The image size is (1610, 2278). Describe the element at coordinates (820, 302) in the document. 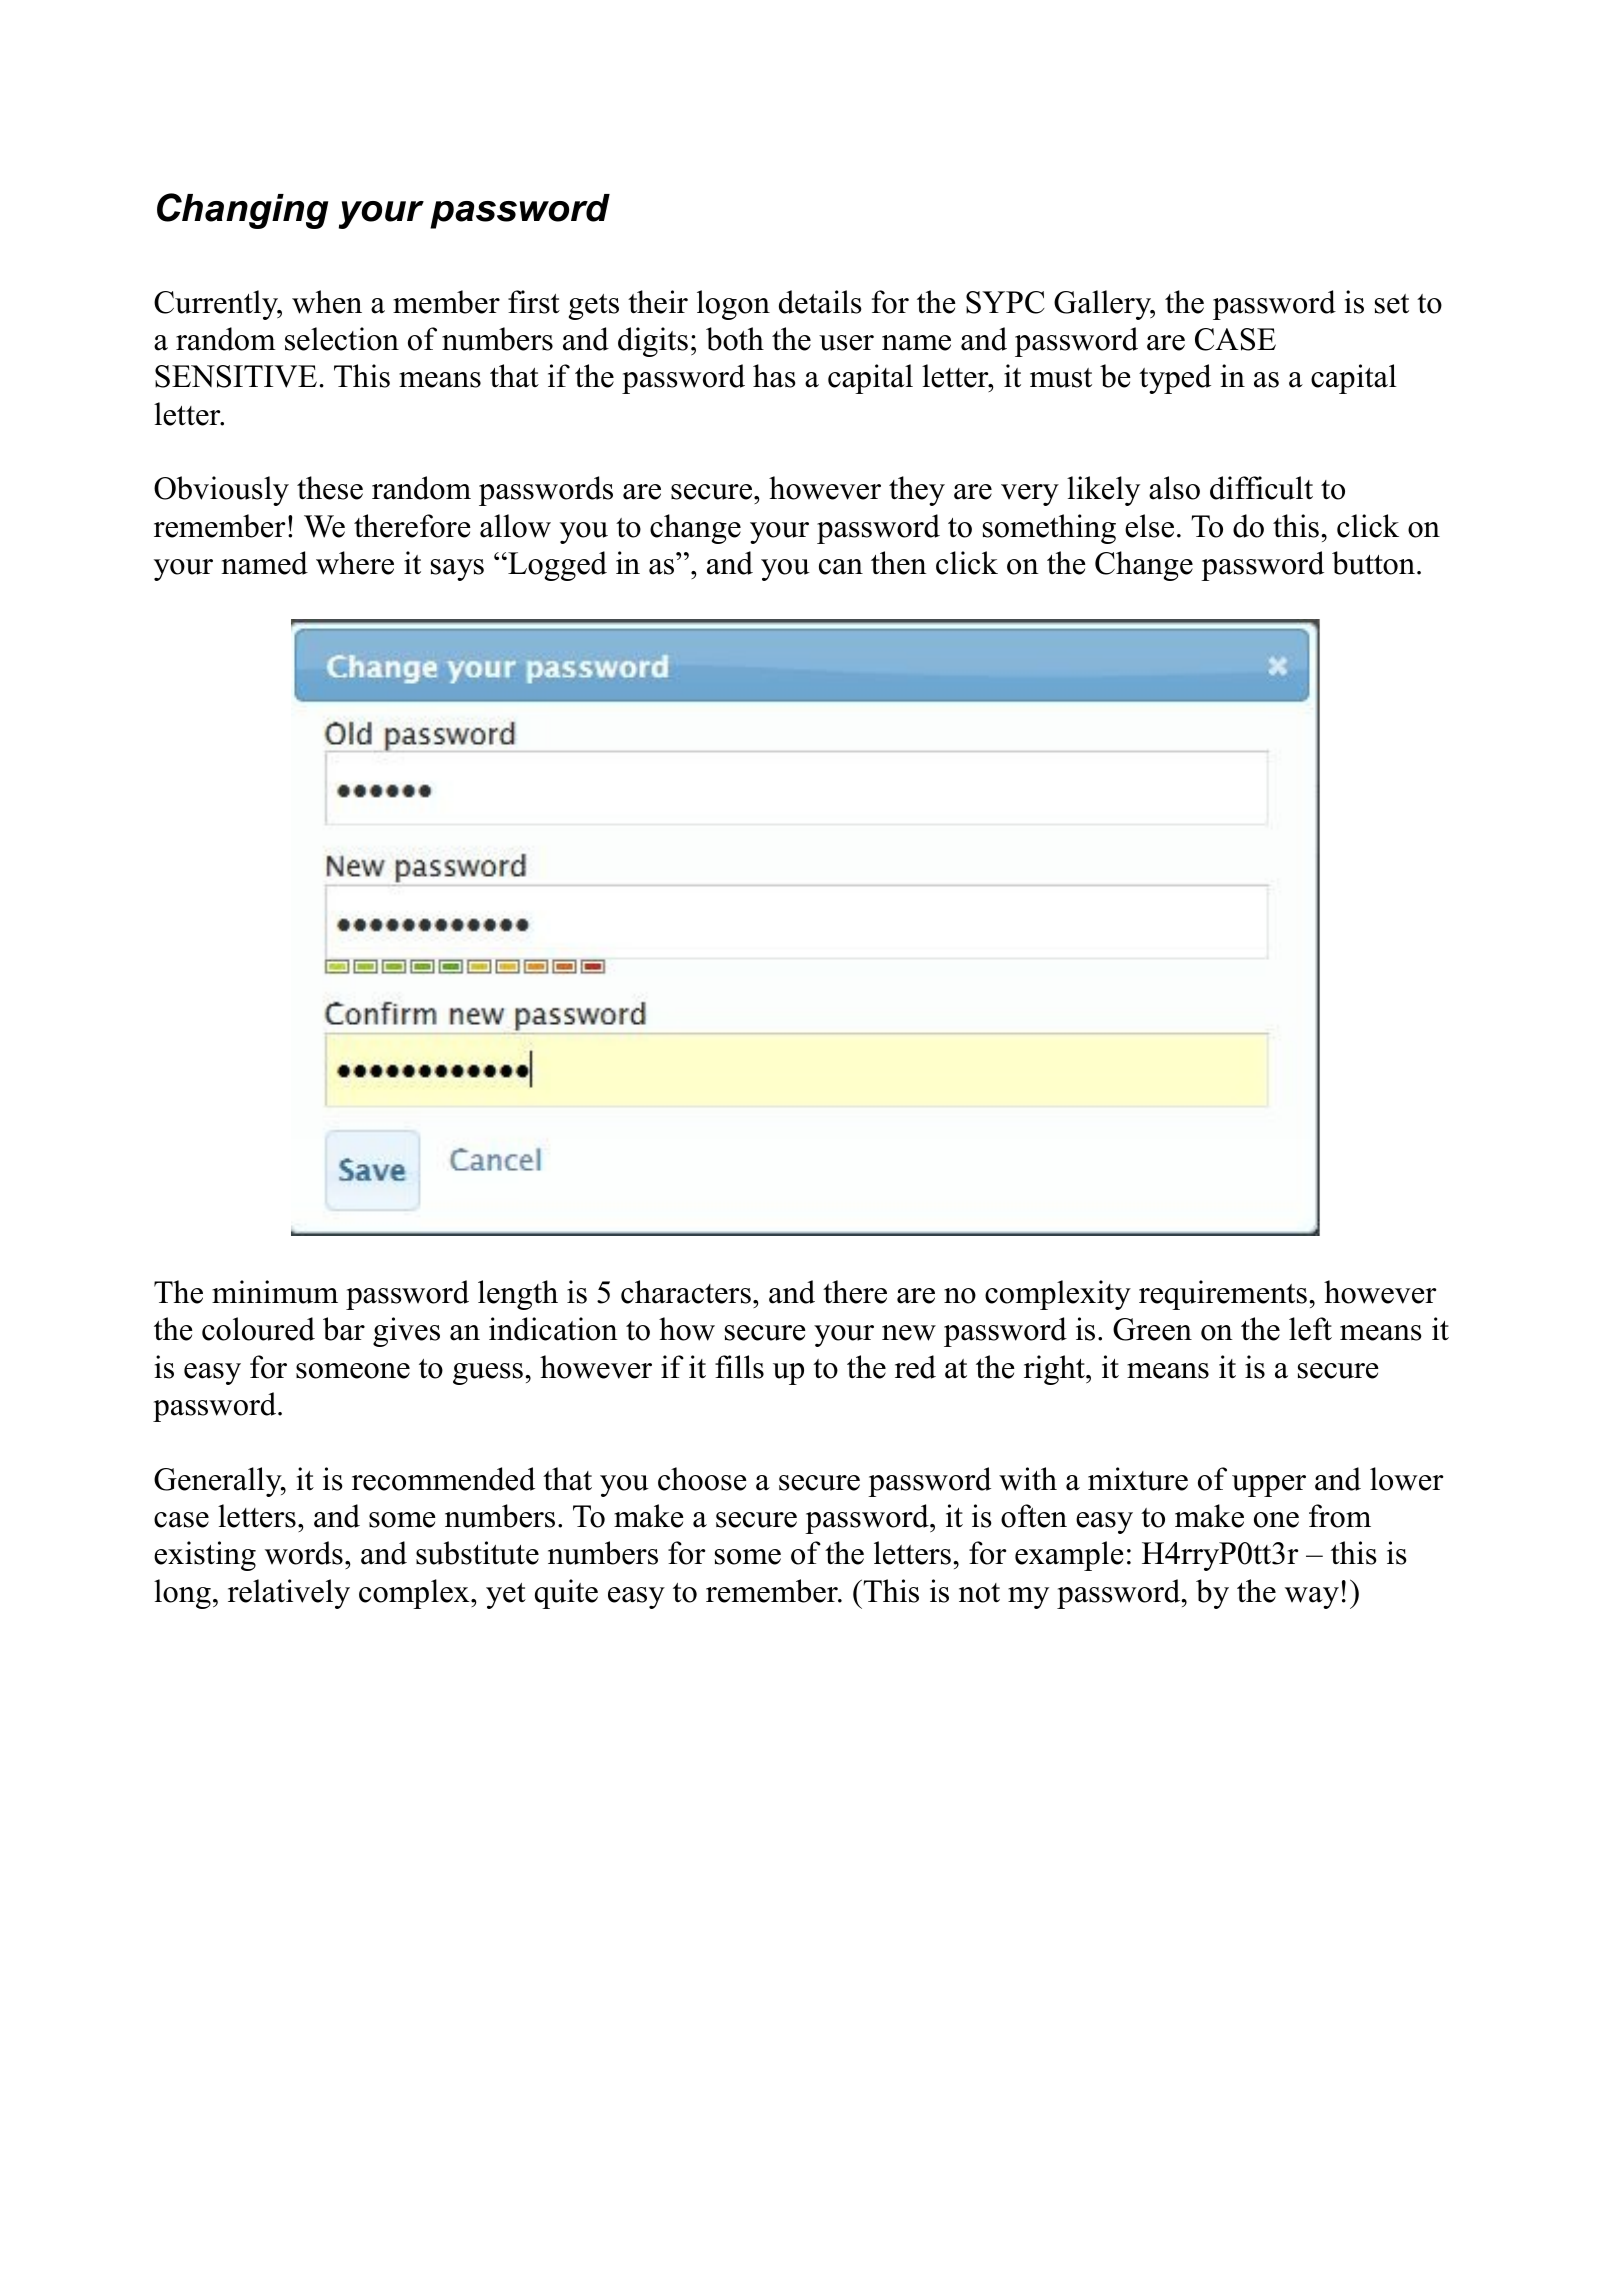

I see `details` at that location.
